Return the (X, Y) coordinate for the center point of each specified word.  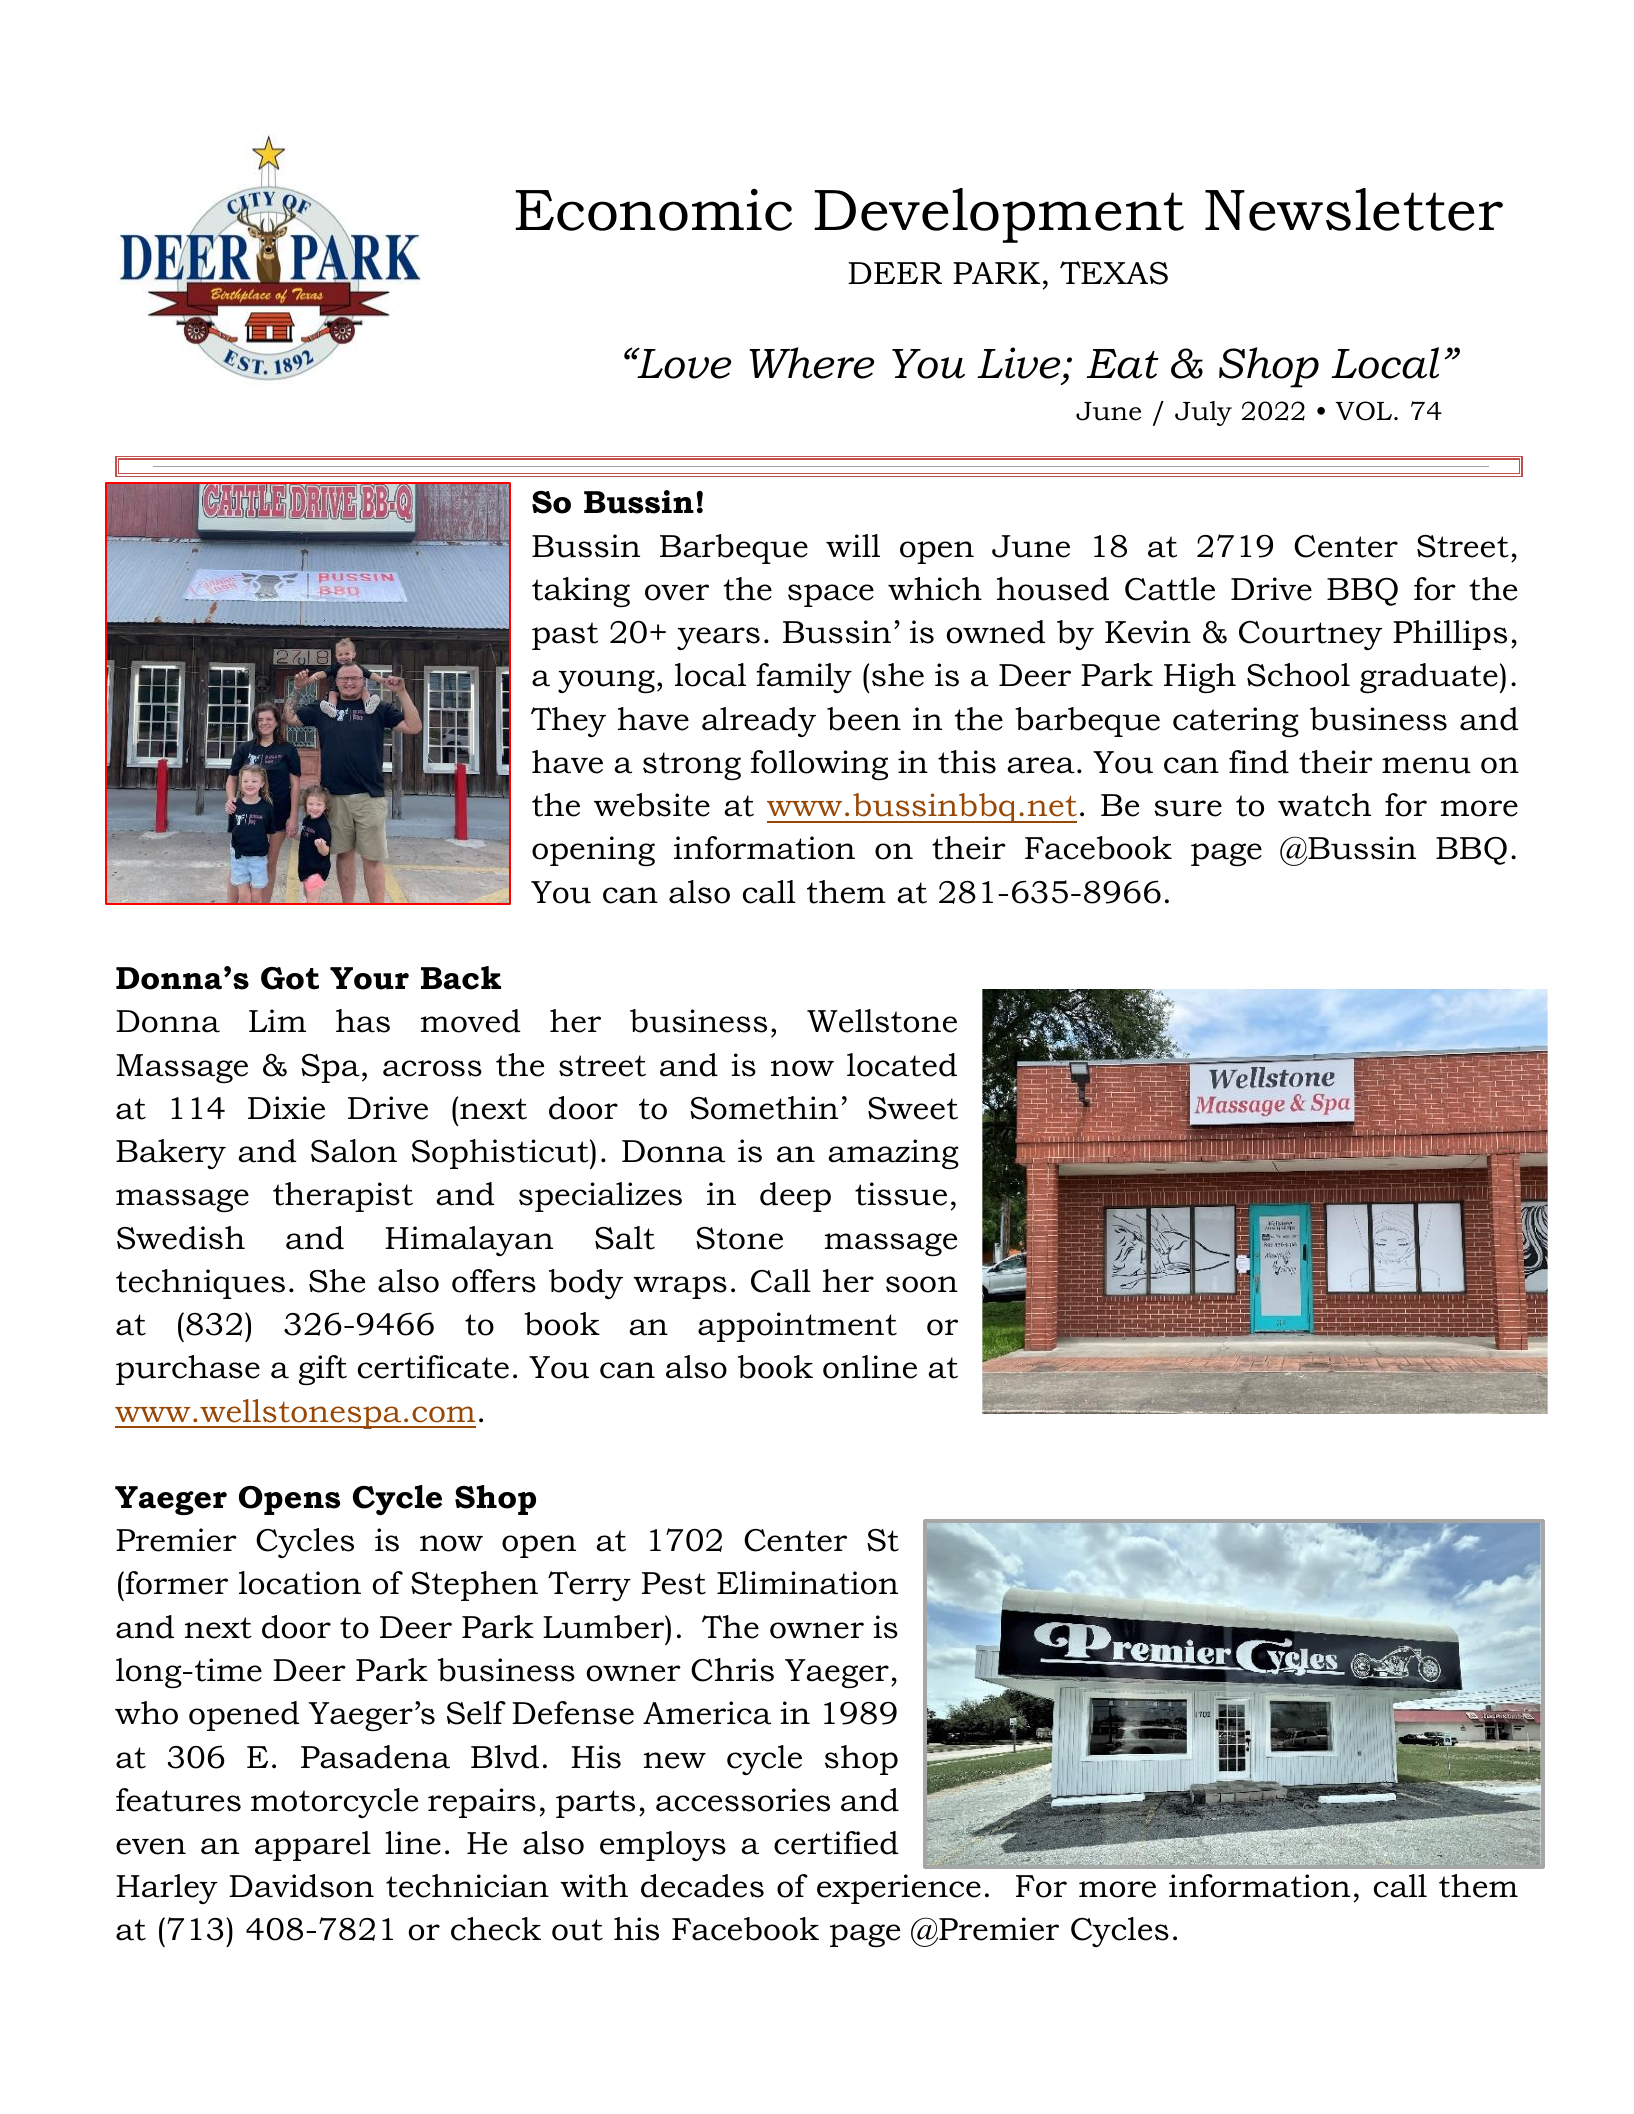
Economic (654, 210)
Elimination (807, 1583)
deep (795, 1197)
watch (1324, 805)
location (300, 1583)
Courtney (1311, 635)
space (831, 595)
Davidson (301, 1886)
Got (290, 978)
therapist (343, 1197)
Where (811, 363)
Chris (732, 1670)
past (565, 636)
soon (922, 1284)
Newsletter (1354, 209)
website (652, 805)
